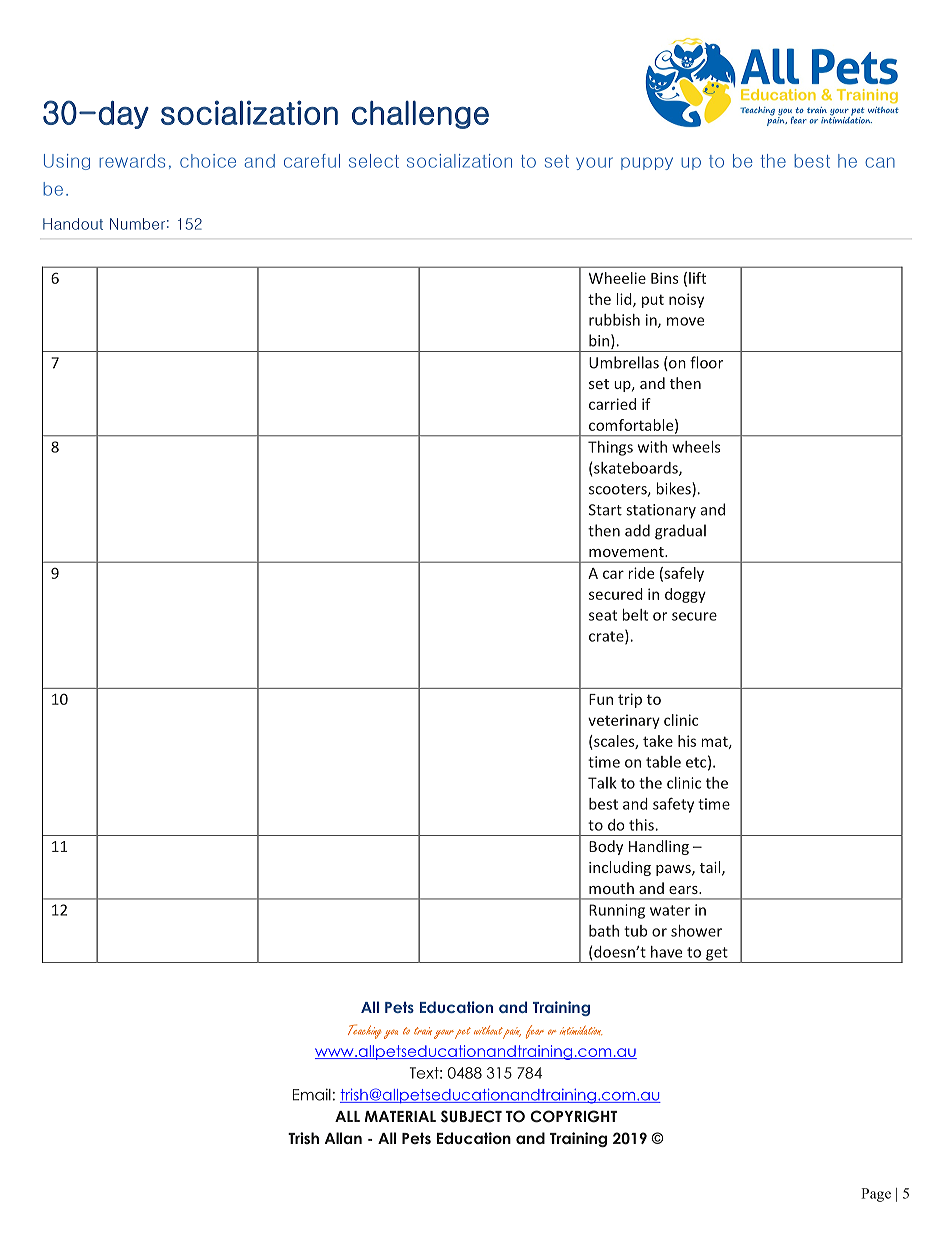 This screenshot has height=1233, width=952. What do you see at coordinates (471, 1116) in the screenshot?
I see `SUBJECT` at bounding box center [471, 1116].
